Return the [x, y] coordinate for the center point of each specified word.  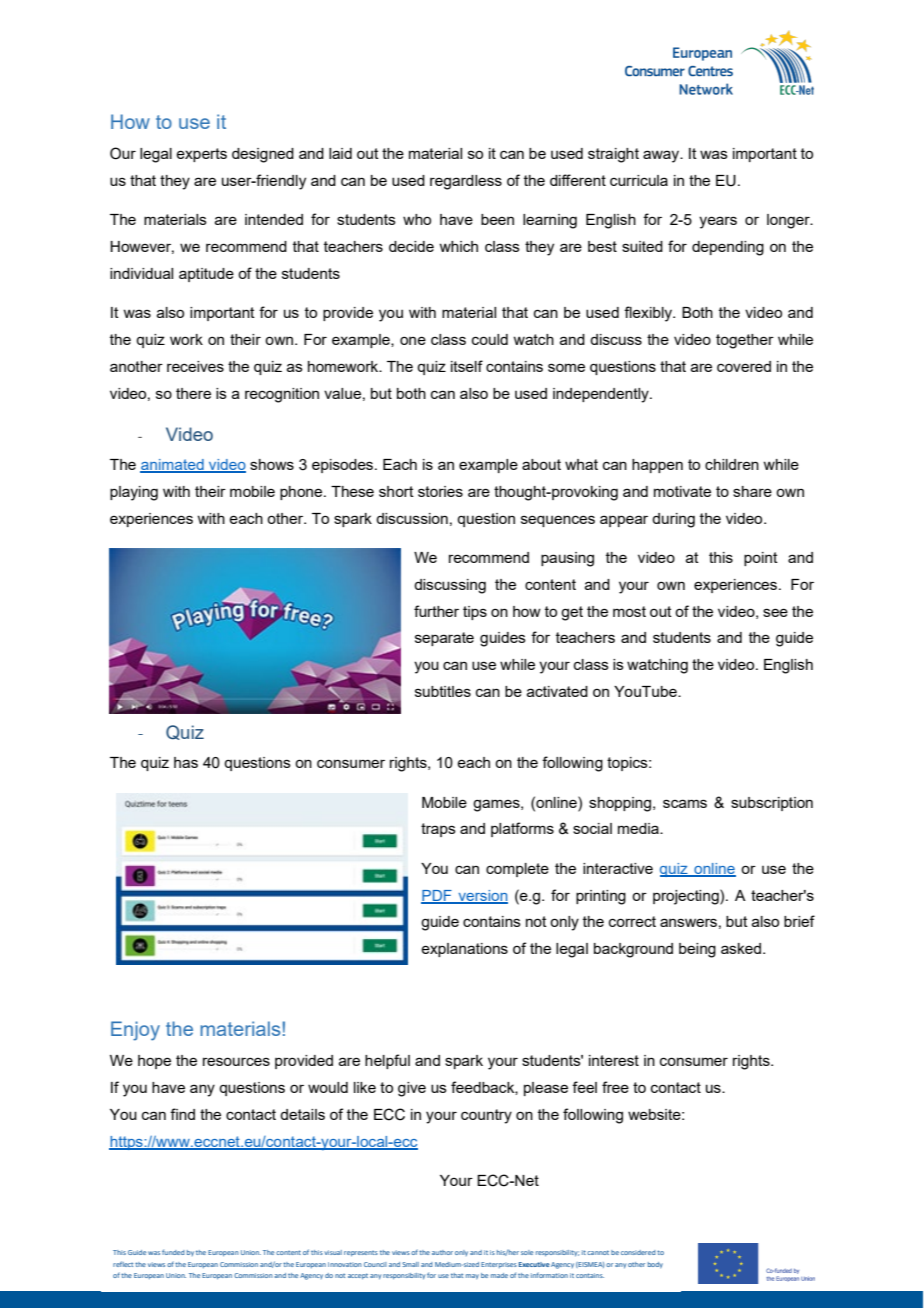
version [482, 896]
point [761, 559]
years [718, 222]
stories [440, 491]
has [186, 762]
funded [173, 1252]
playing [134, 493]
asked [741, 948]
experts [201, 155]
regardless [466, 182]
